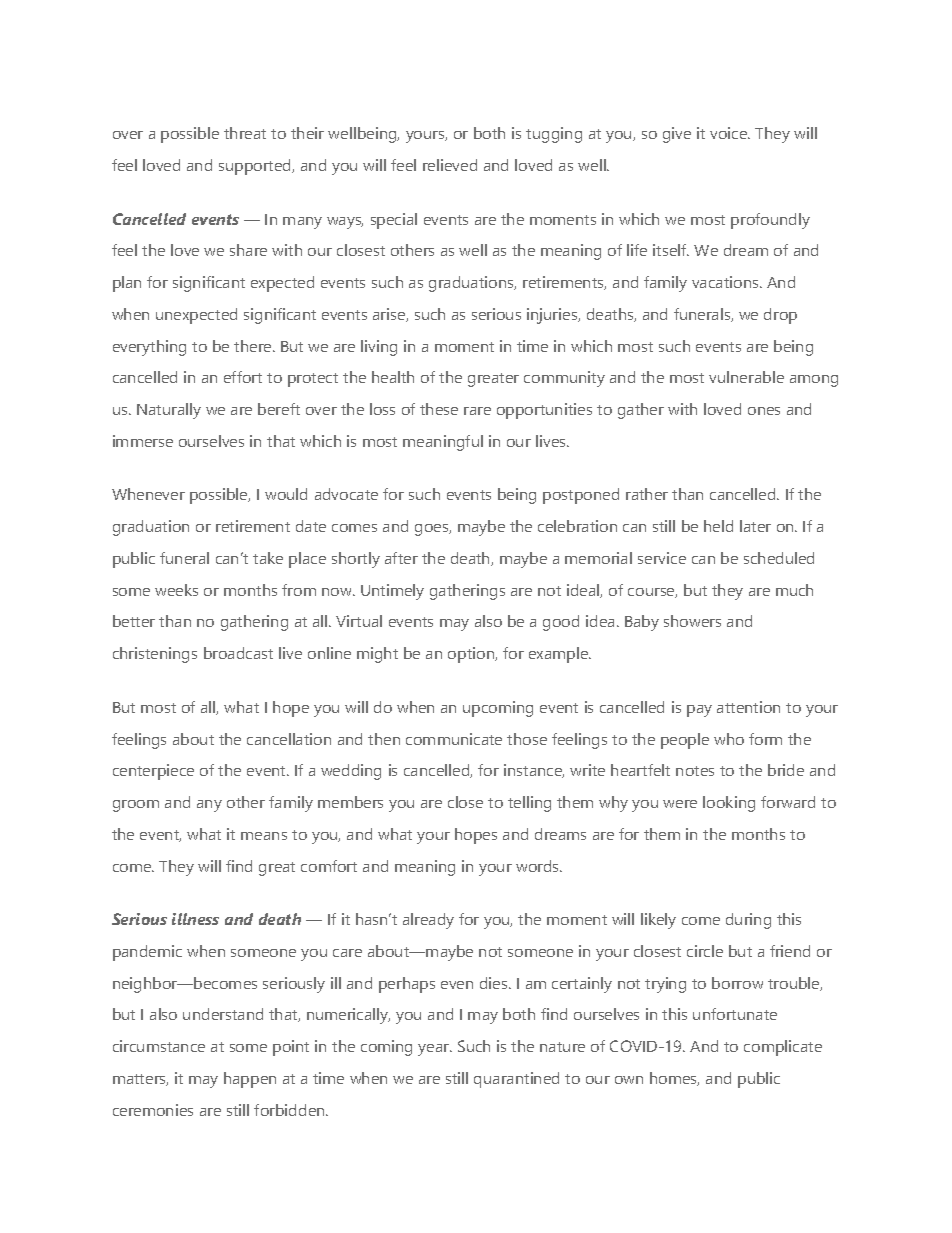 The height and width of the document is (1233, 952). What do you see at coordinates (718, 526) in the document?
I see `held` at bounding box center [718, 526].
